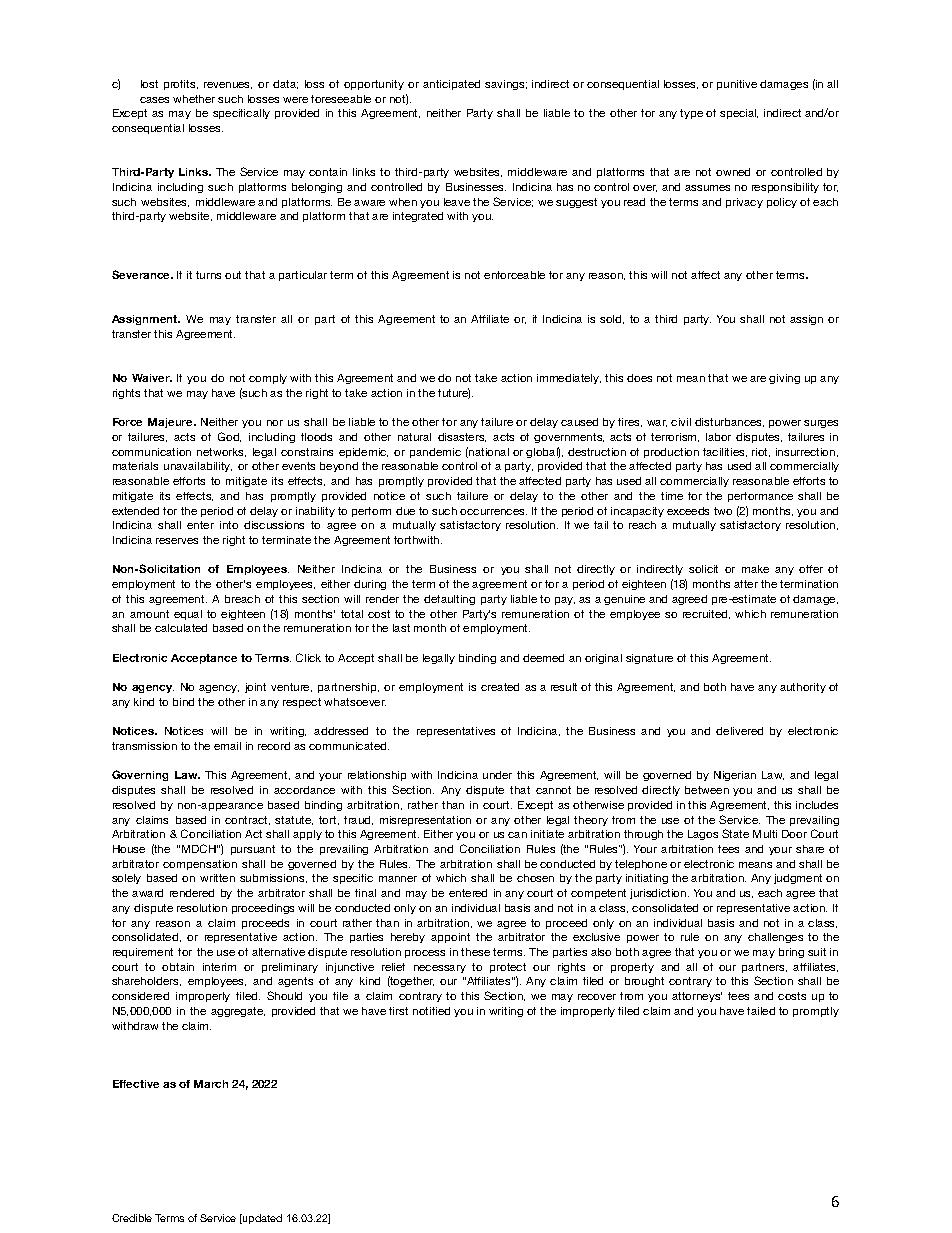  I want to click on calculated, so click(181, 628).
